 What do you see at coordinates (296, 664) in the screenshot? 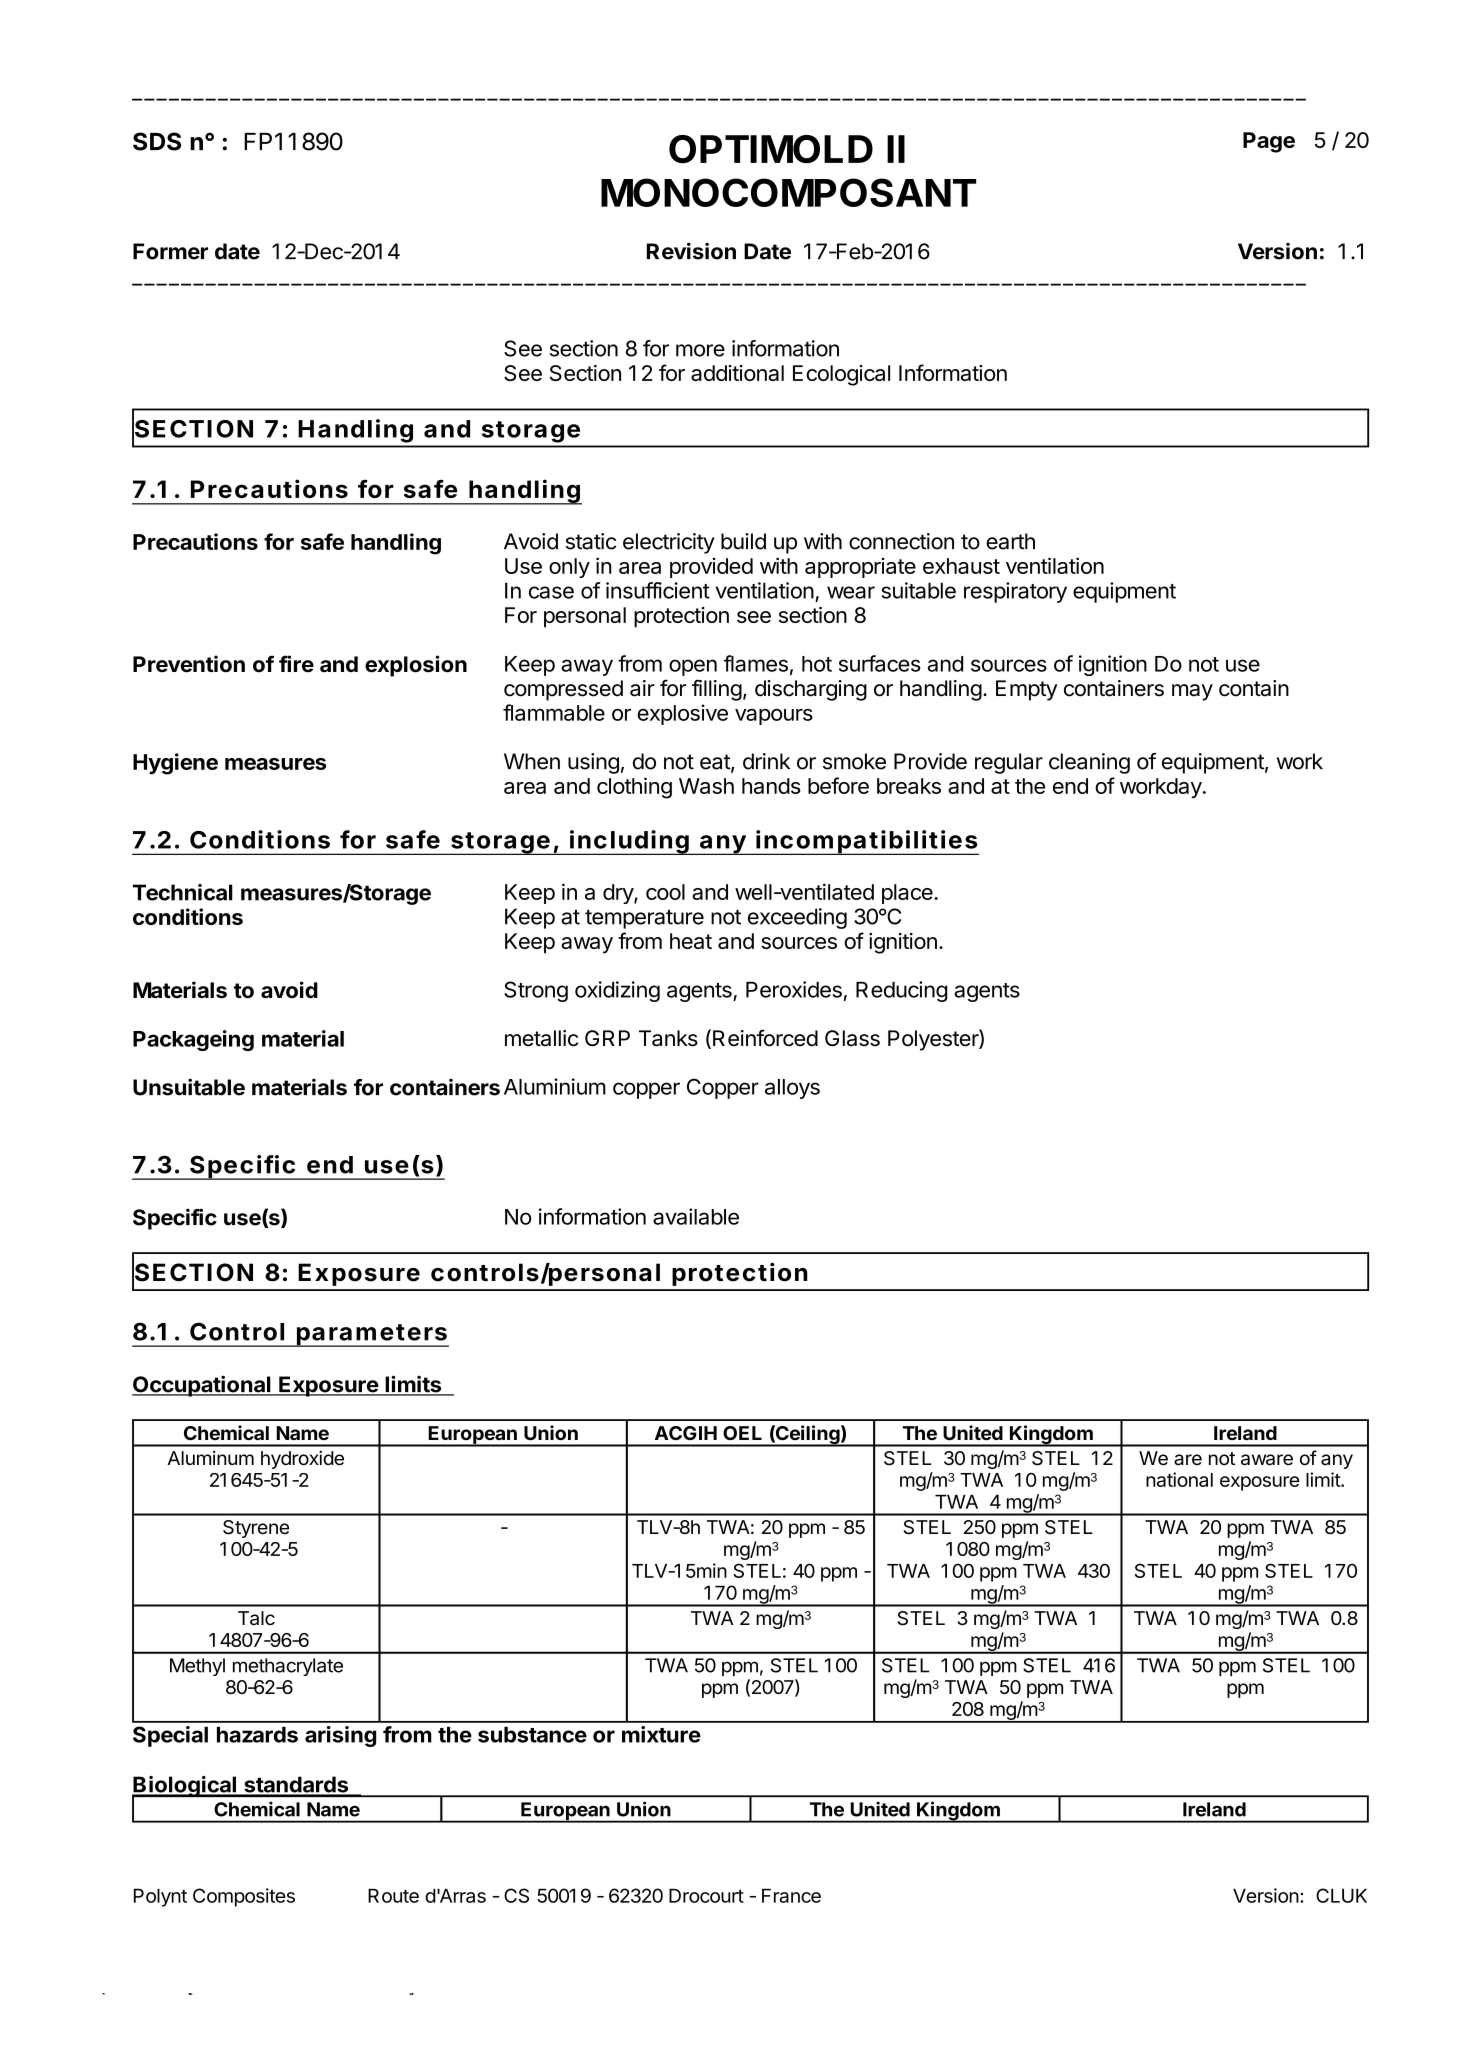
I see `fire` at bounding box center [296, 664].
